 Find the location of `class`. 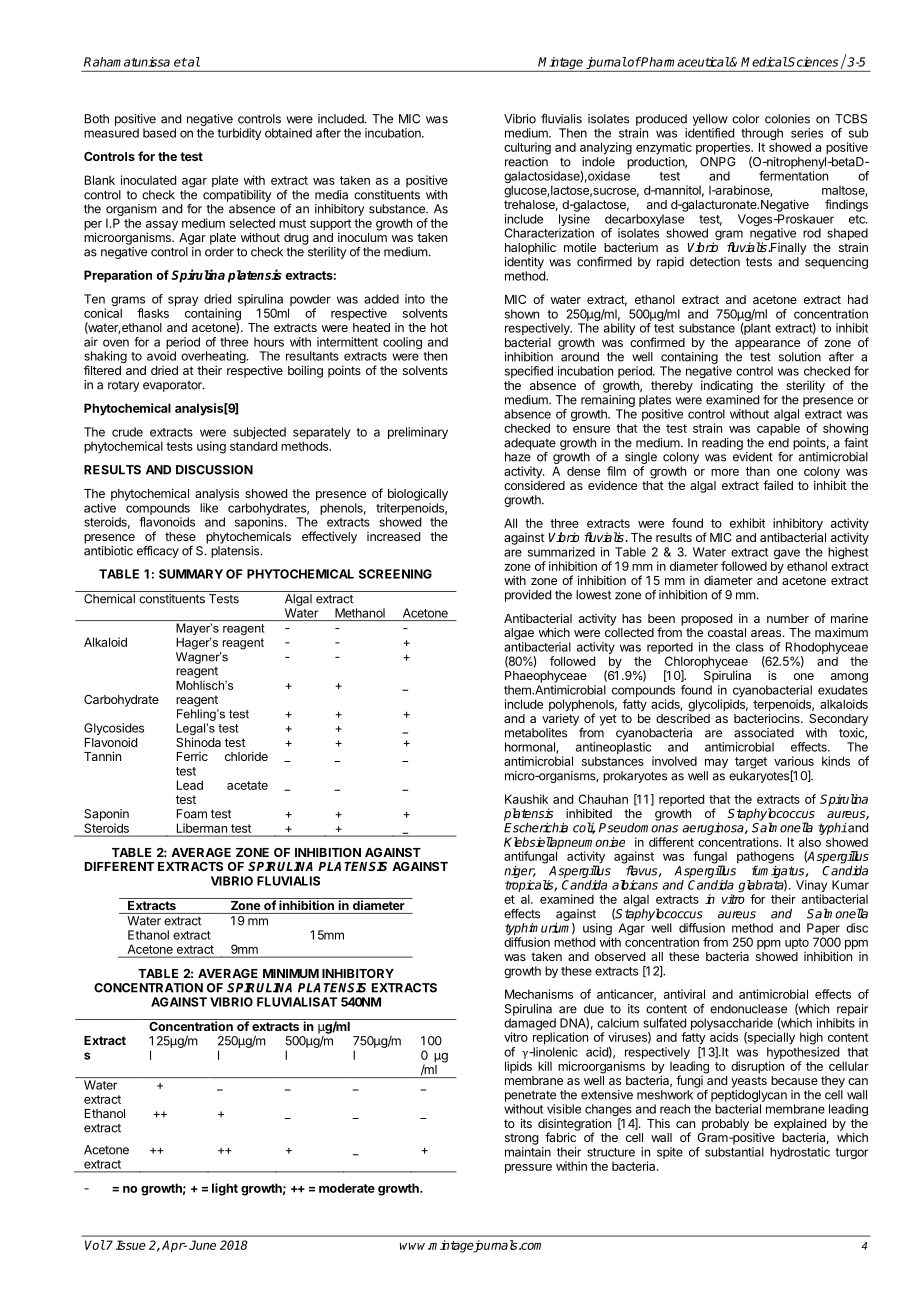

class is located at coordinates (750, 647).
